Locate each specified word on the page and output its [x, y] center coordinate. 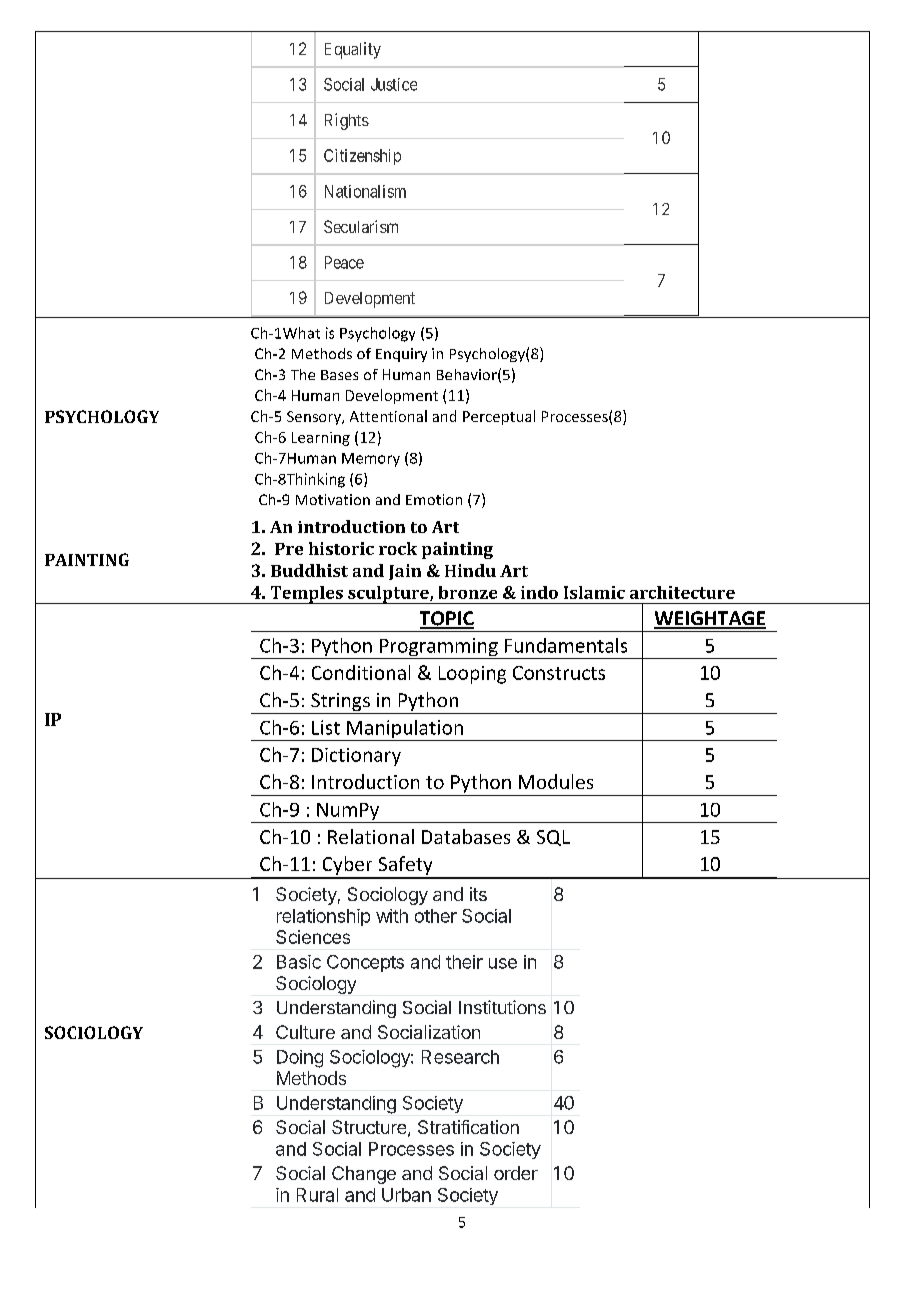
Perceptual [499, 417]
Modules [556, 781]
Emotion [434, 499]
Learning [321, 439]
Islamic [594, 592]
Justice [394, 84]
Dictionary [356, 757]
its [478, 894]
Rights [347, 121]
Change [364, 1175]
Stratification [468, 1127]
